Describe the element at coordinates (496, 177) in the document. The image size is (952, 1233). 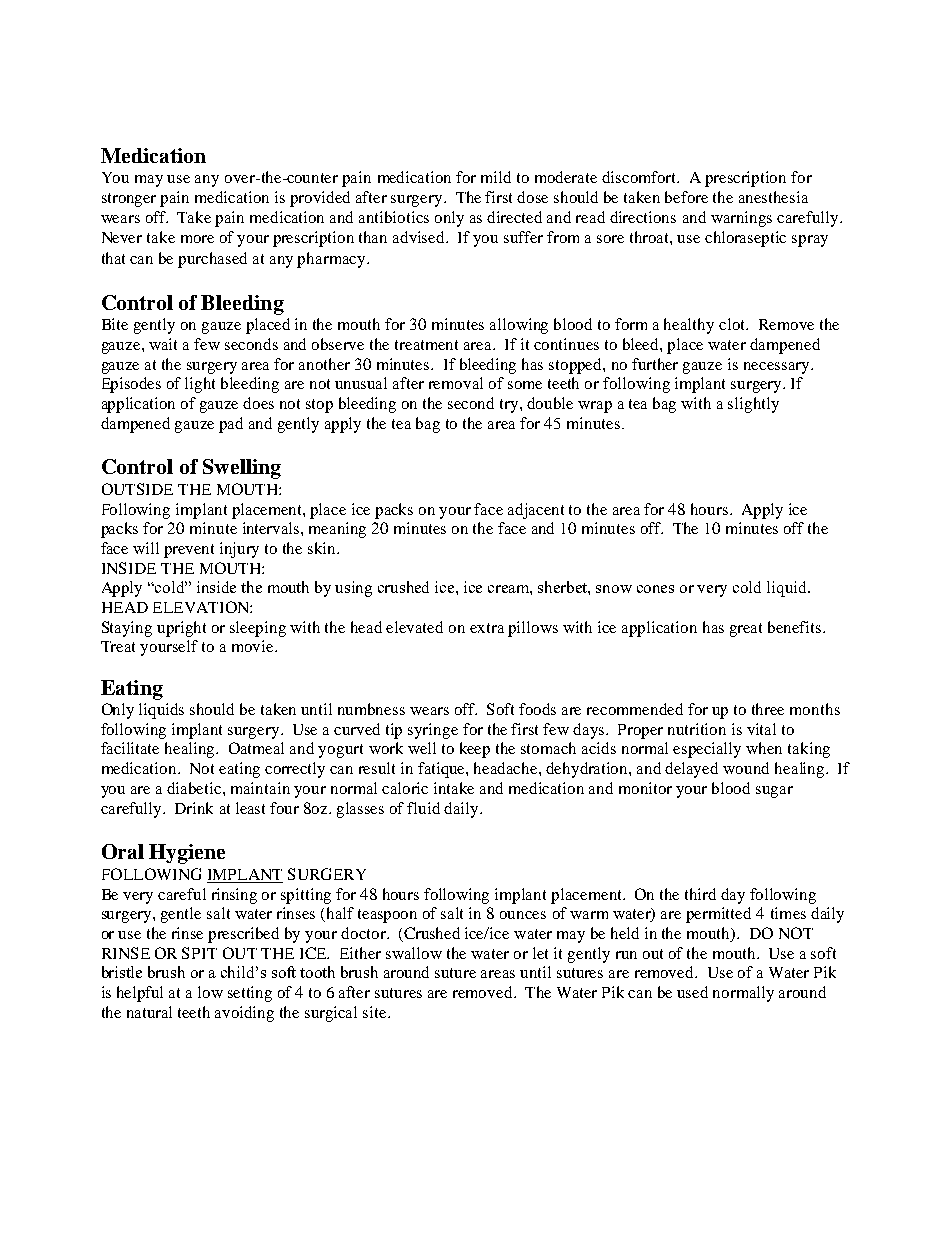
I see `mild` at that location.
